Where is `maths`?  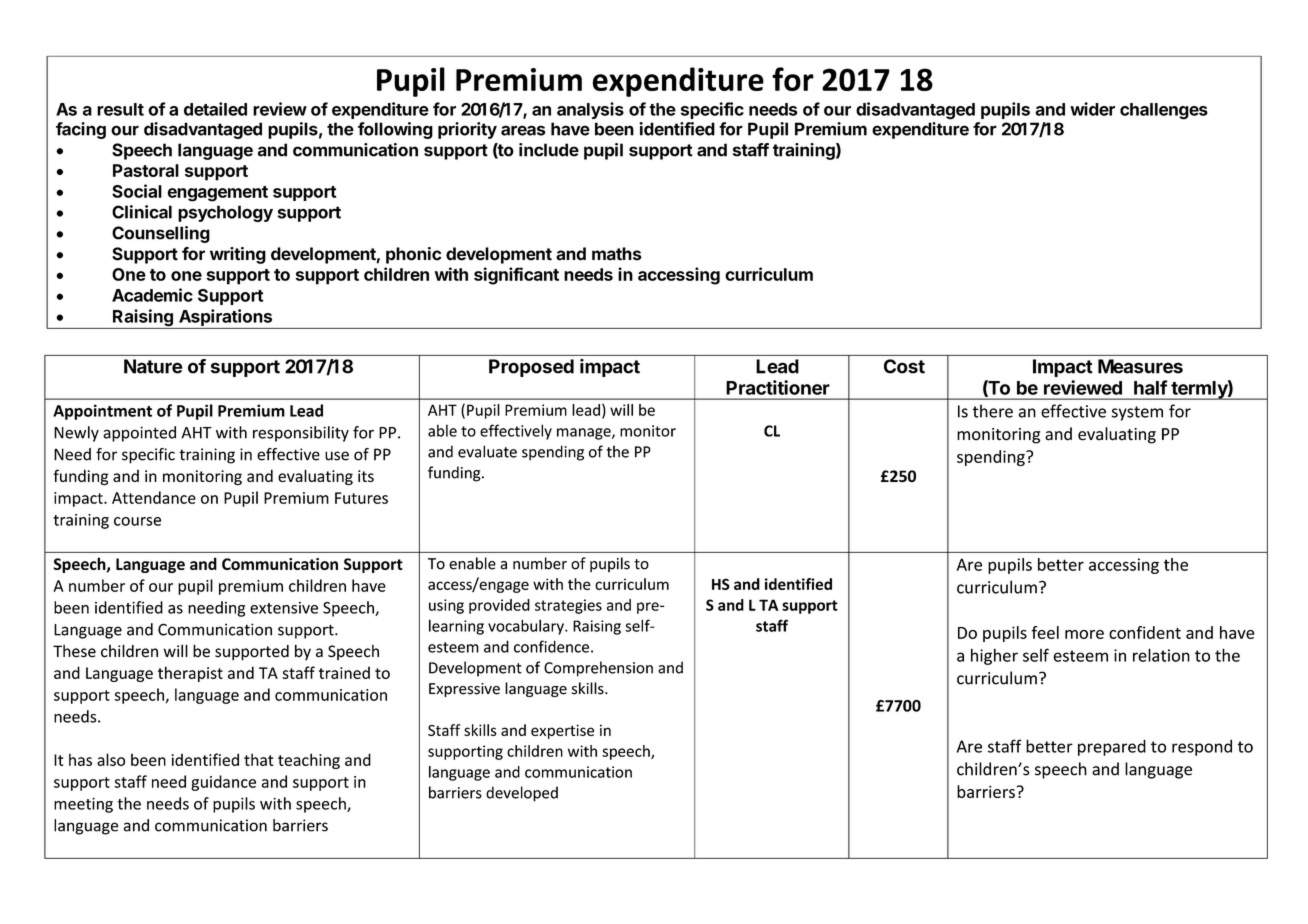
maths is located at coordinates (617, 254).
